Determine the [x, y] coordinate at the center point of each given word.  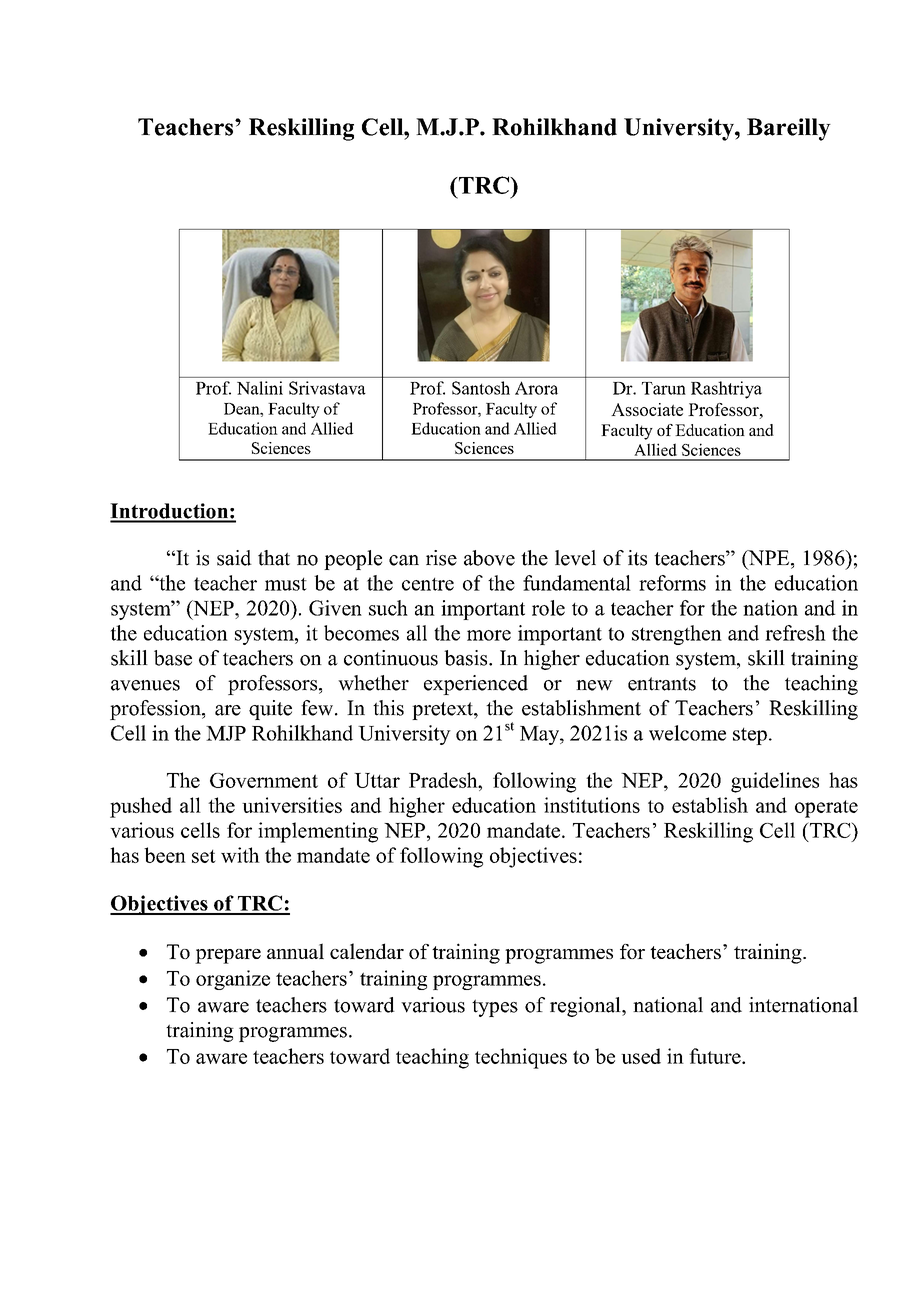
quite [270, 710]
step [750, 736]
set [204, 856]
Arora [536, 388]
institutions [592, 805]
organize [233, 980]
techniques [521, 1058]
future [716, 1056]
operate [826, 809]
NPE [769, 559]
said [234, 558]
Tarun [664, 388]
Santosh [481, 388]
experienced [476, 685]
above [489, 558]
